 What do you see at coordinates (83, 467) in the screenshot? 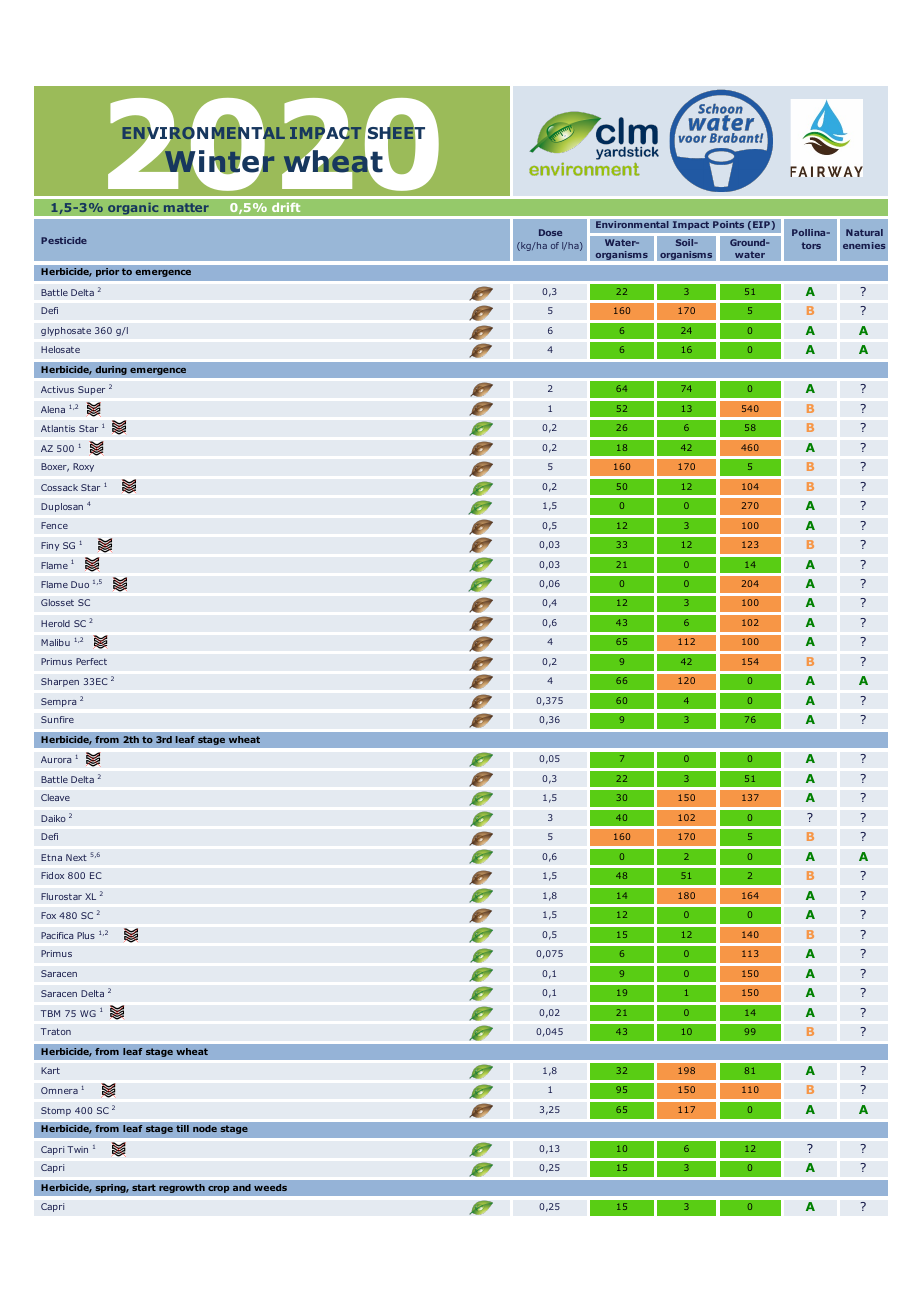
I see `Roxy` at bounding box center [83, 467].
